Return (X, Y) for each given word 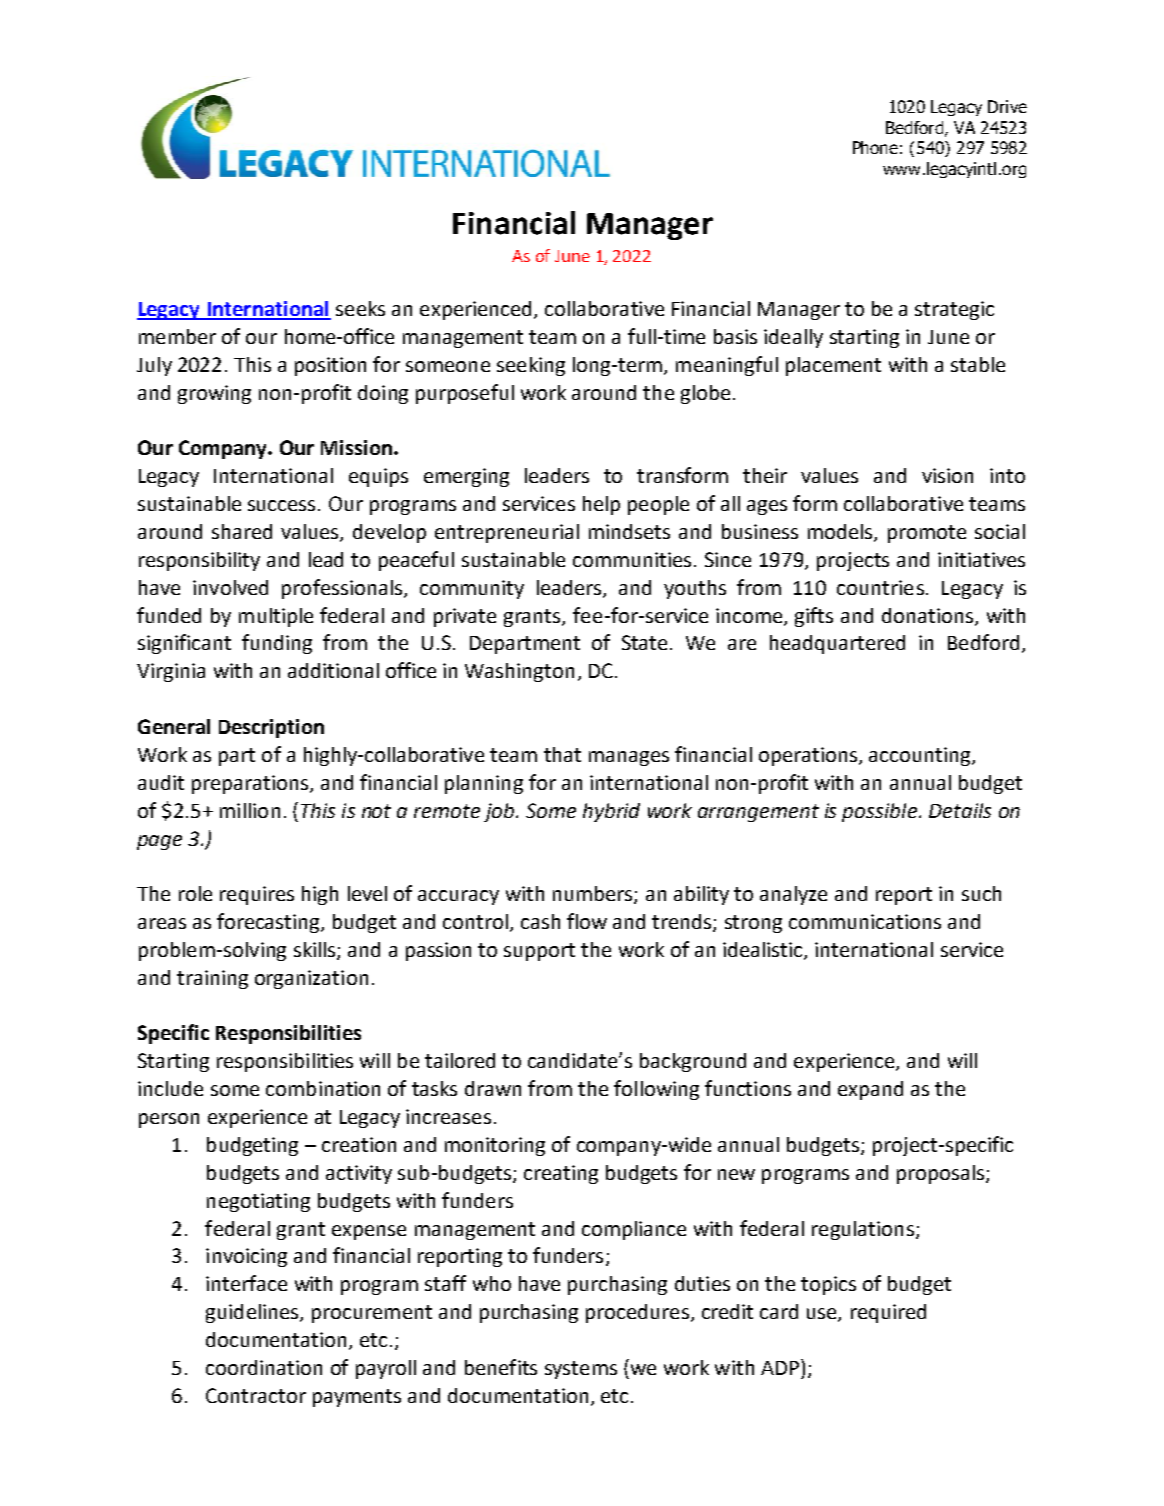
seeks (360, 308)
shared (242, 531)
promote (927, 534)
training (212, 979)
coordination (264, 1367)
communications (865, 921)
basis (735, 336)
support (539, 952)
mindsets (629, 531)
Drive (1007, 106)
